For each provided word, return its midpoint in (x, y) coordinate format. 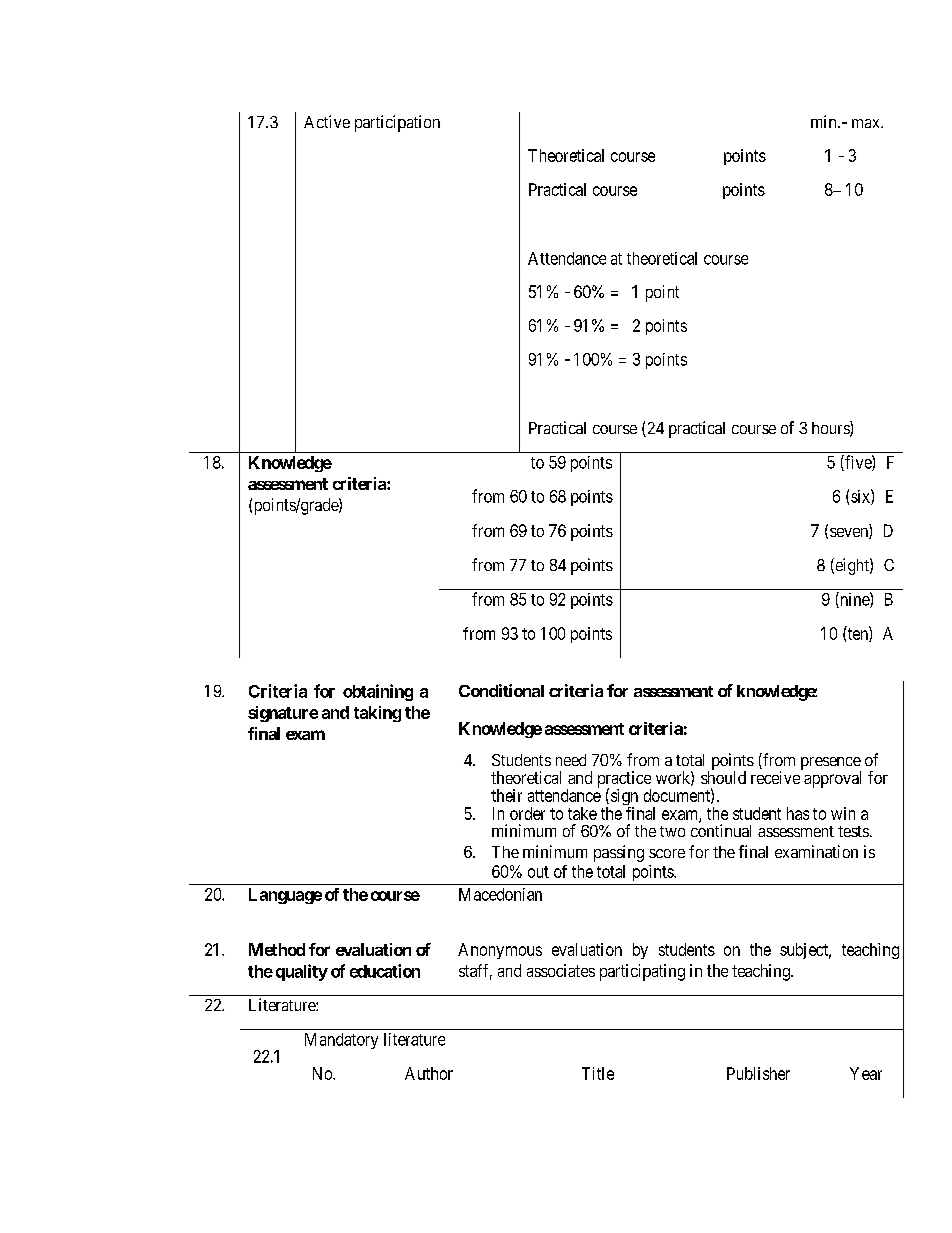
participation (397, 123)
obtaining (378, 692)
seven (850, 533)
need (571, 760)
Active (327, 121)
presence (831, 764)
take (582, 813)
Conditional (501, 690)
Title (598, 1073)
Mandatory (341, 1041)
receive (775, 777)
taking (377, 714)
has (798, 813)
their (506, 795)
